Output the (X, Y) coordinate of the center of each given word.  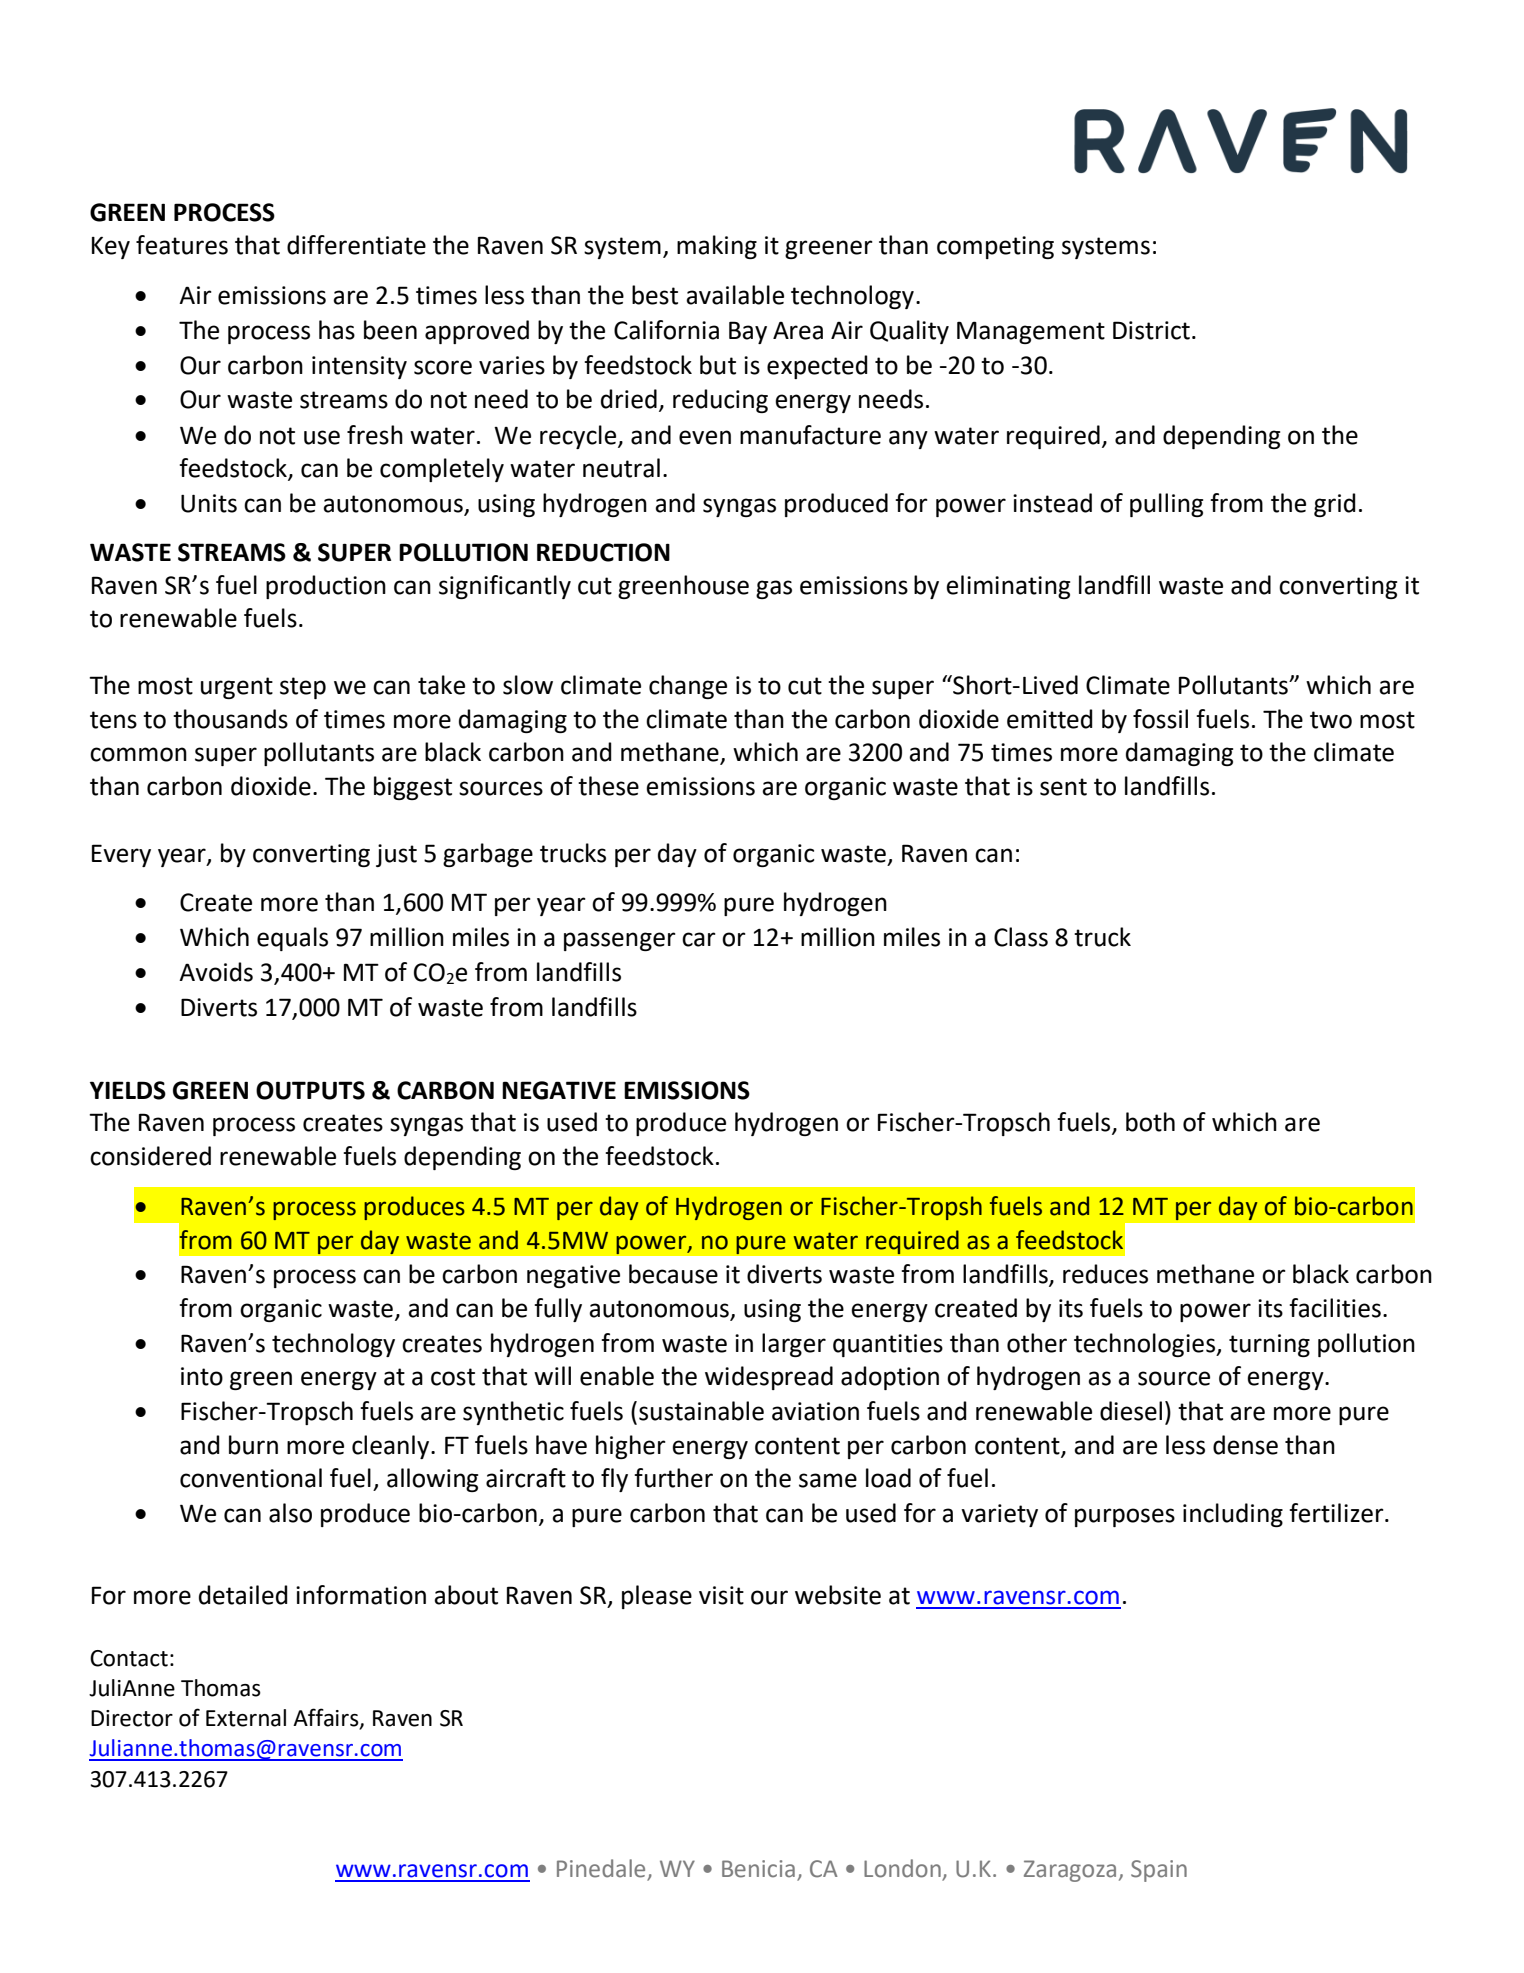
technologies (1145, 1345)
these (608, 786)
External (246, 1718)
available (735, 295)
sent (1063, 787)
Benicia (758, 1869)
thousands (230, 719)
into (202, 1376)
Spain (1159, 1871)
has (337, 330)
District (1151, 330)
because (673, 1274)
